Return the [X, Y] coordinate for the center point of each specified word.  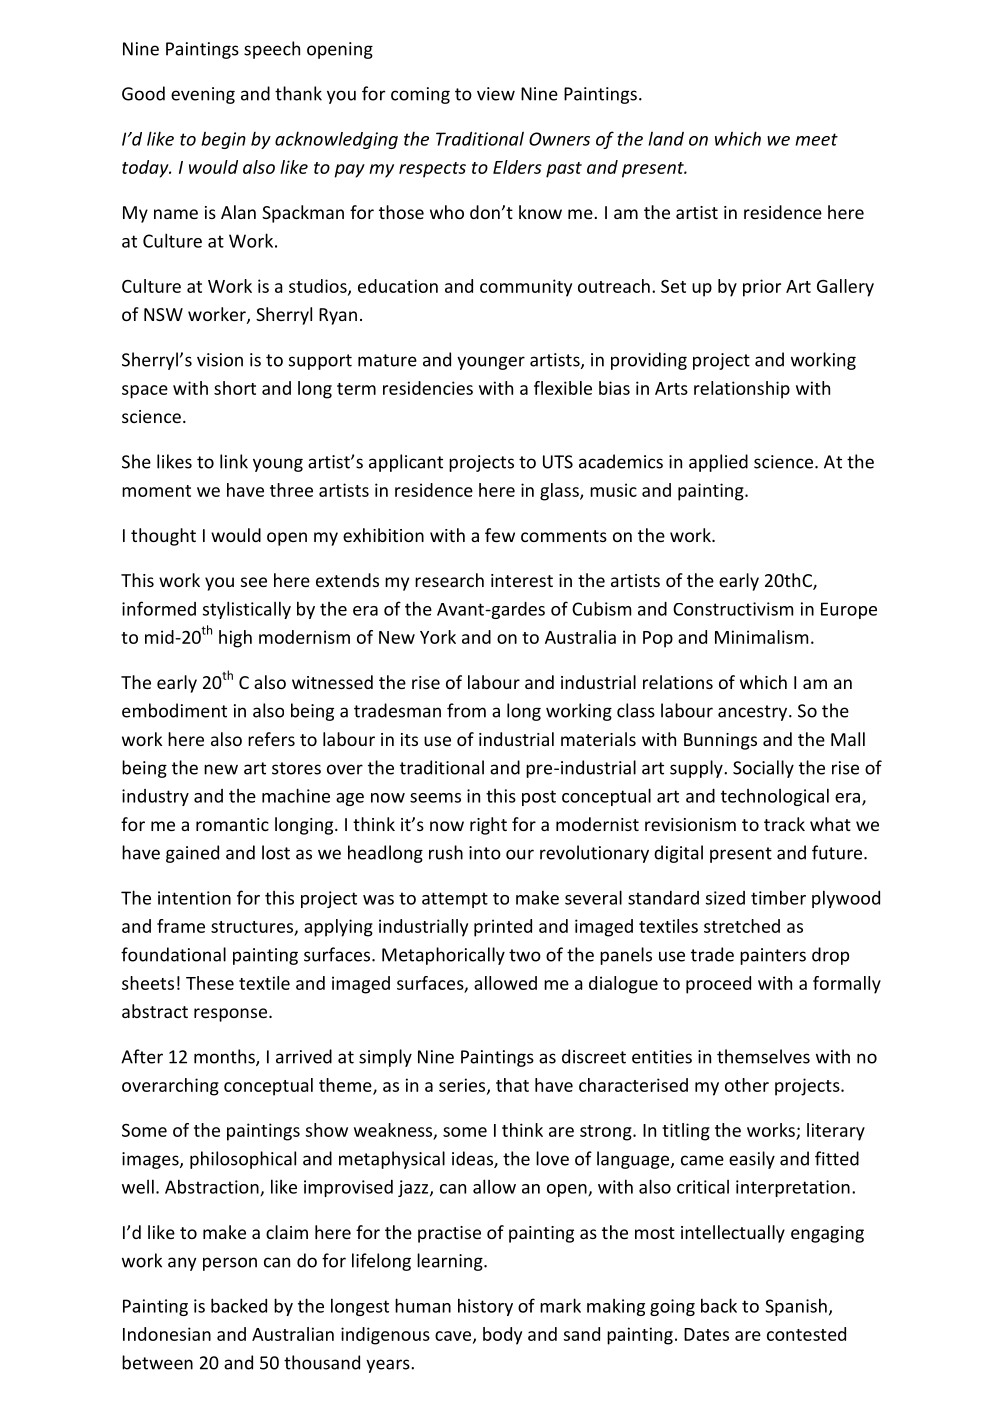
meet [816, 139]
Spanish [796, 1307]
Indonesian [167, 1334]
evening [203, 95]
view [496, 94]
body [502, 1336]
